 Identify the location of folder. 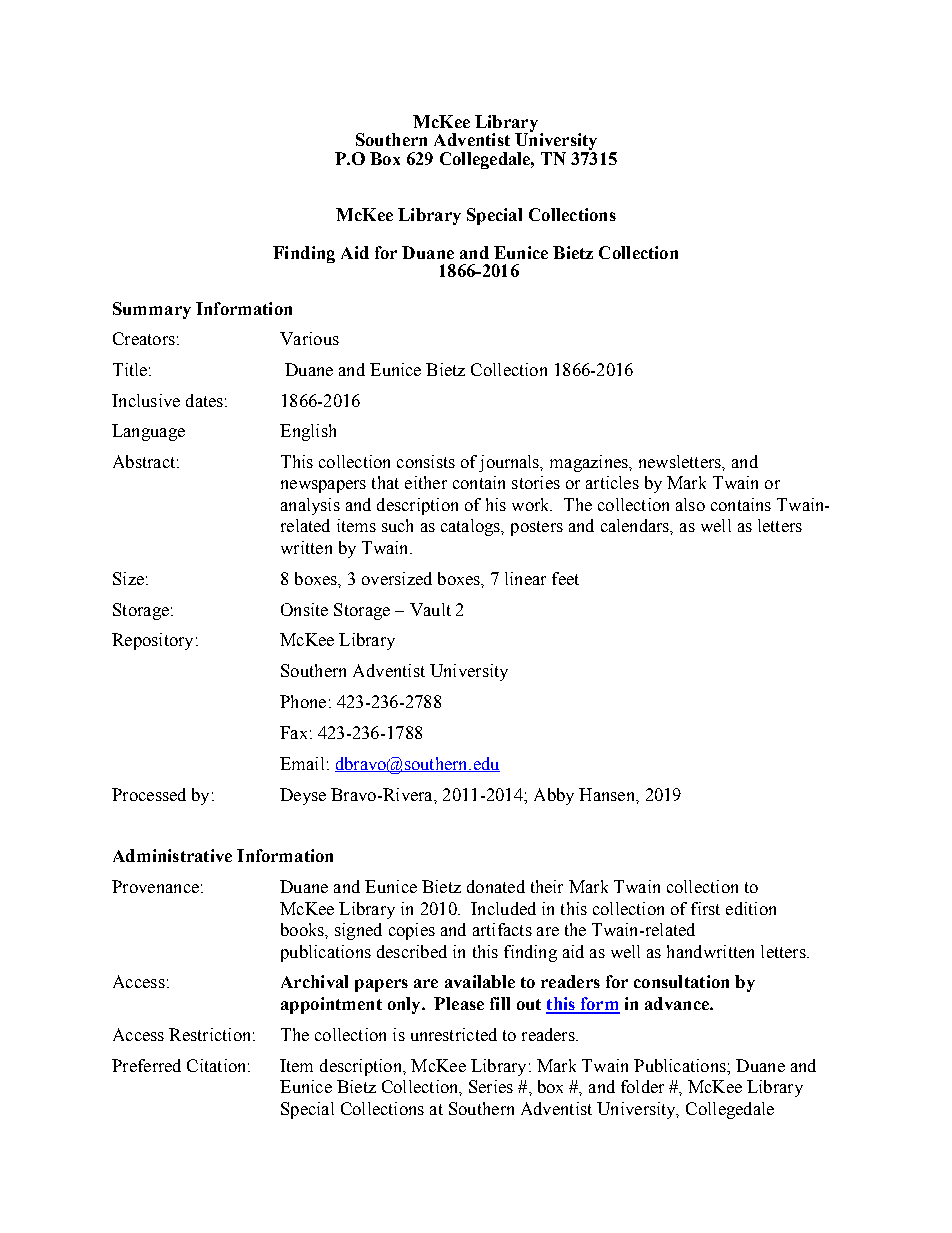
(642, 1086).
